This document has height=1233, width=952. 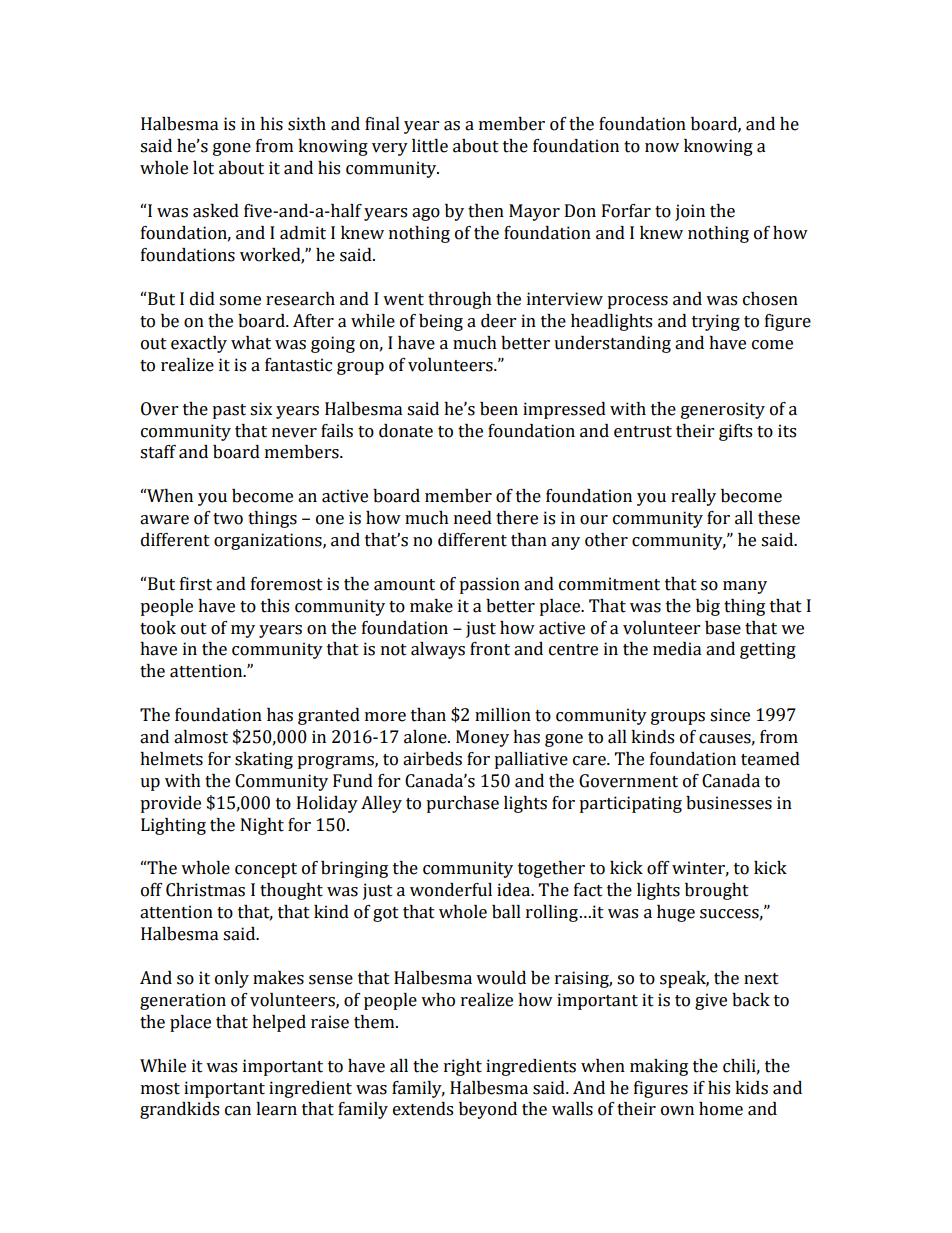 I want to click on little, so click(x=430, y=146).
